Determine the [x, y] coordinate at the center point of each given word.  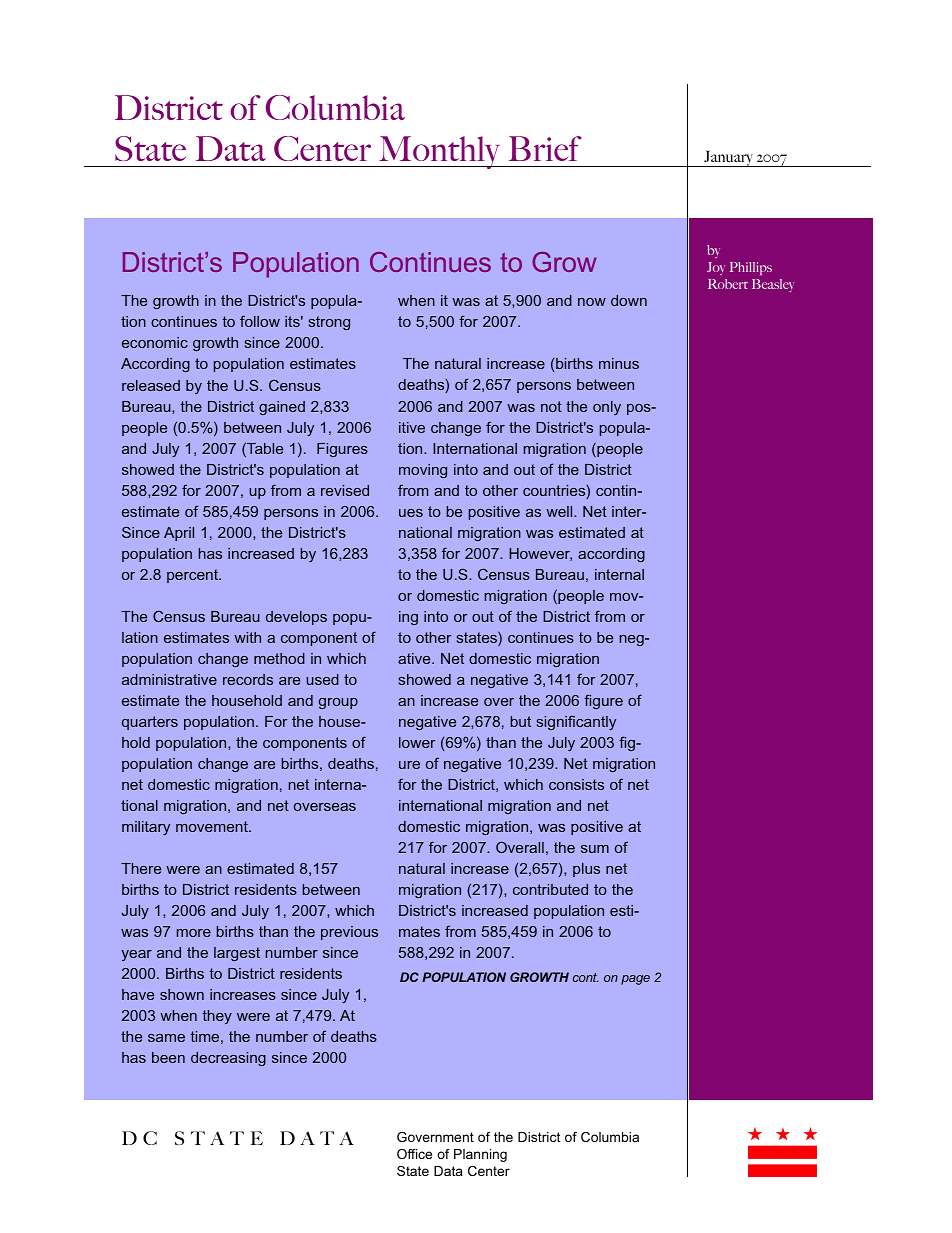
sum [595, 849]
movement [213, 826]
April [179, 534]
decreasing [228, 1059]
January [729, 158]
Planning [480, 1155]
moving [423, 471]
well [560, 511]
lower [417, 742]
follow [260, 321]
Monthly [440, 152]
